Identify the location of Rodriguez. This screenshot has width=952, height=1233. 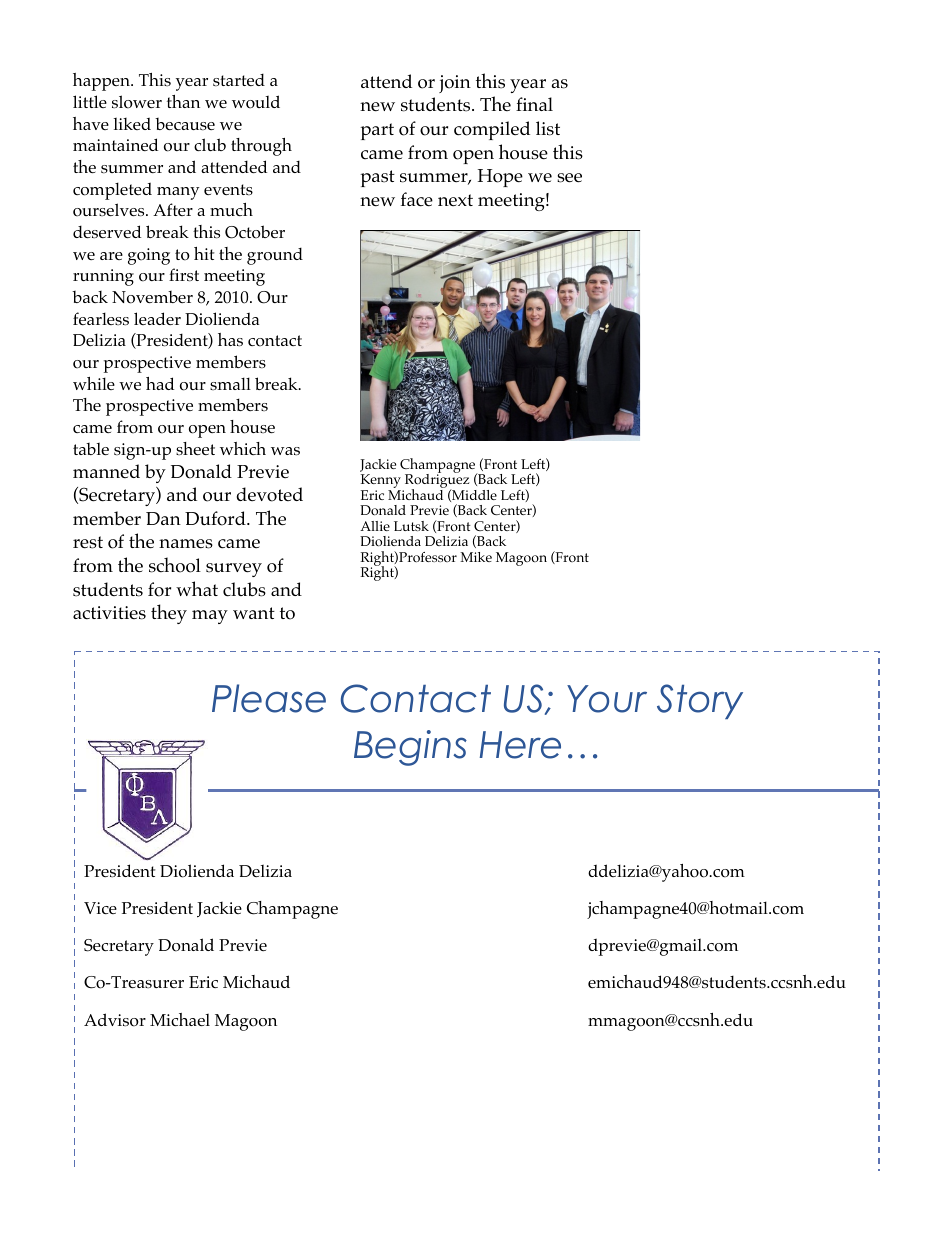
(436, 481).
